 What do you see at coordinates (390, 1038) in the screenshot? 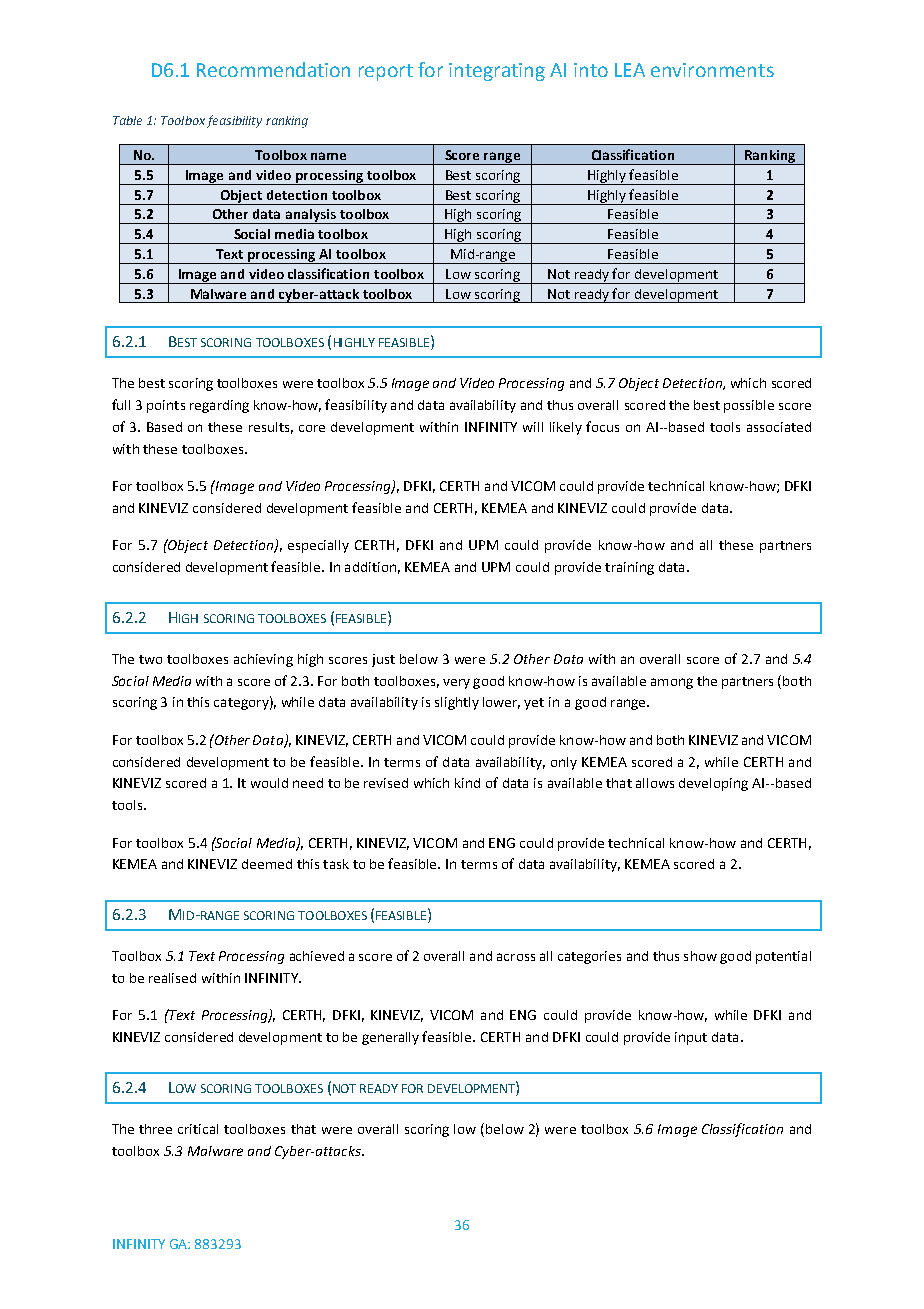
I see `generally` at bounding box center [390, 1038].
